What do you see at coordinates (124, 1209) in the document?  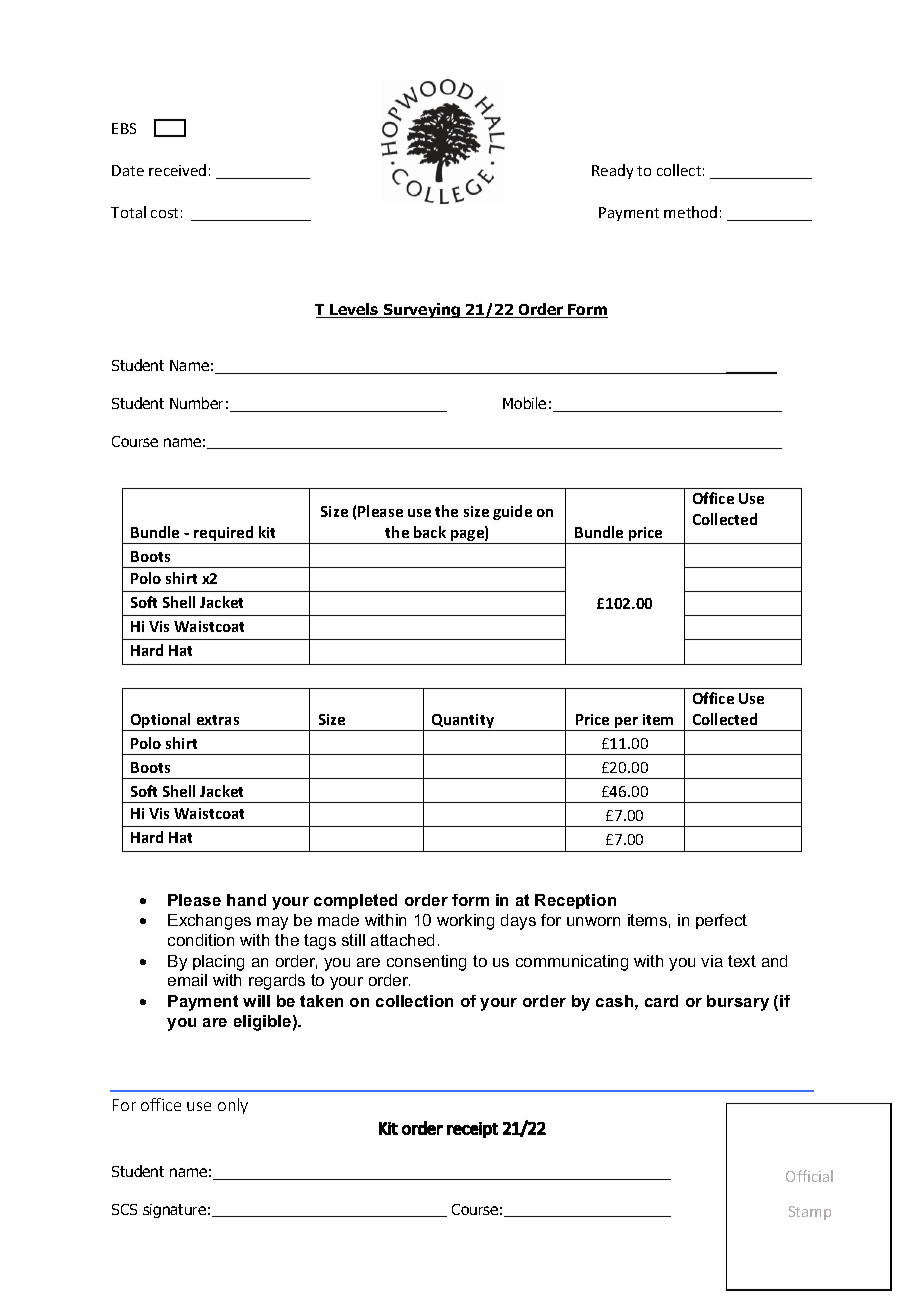 I see `SCS` at bounding box center [124, 1209].
